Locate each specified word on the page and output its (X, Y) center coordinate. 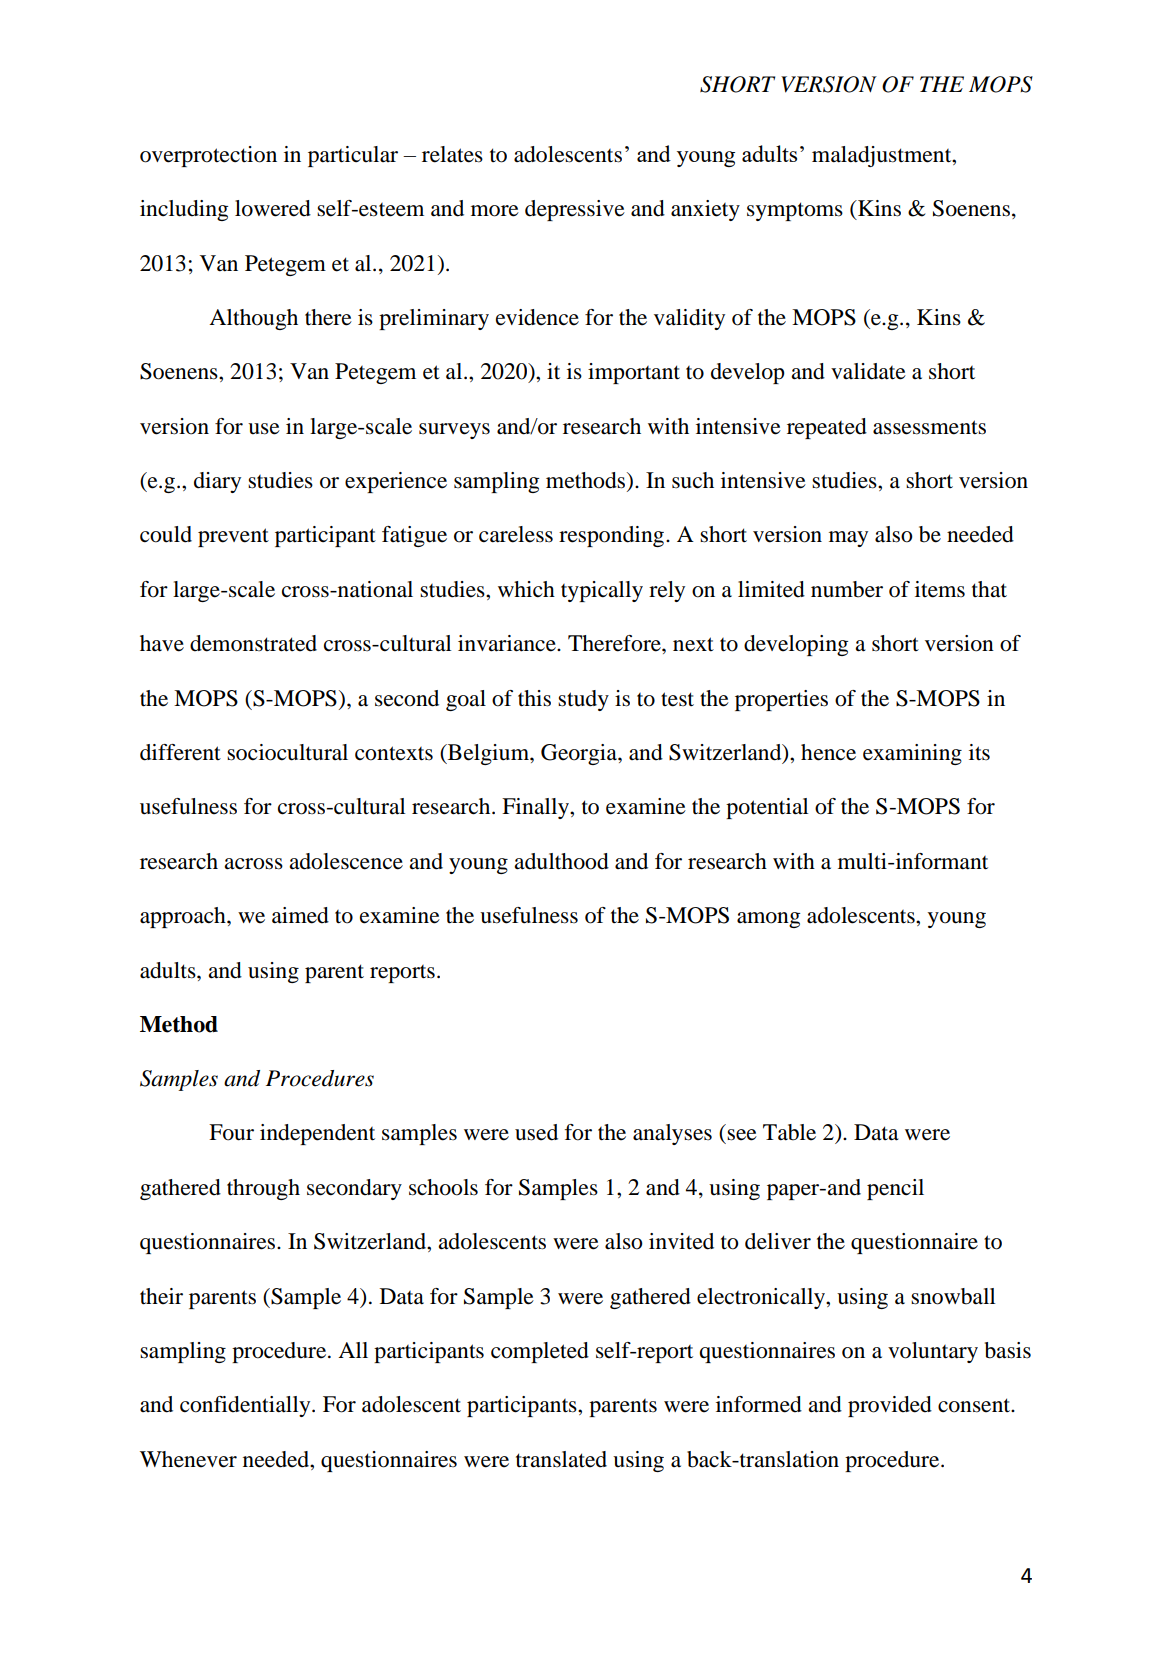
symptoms (795, 211)
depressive (575, 210)
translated (561, 1459)
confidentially (246, 1406)
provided (890, 1406)
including (184, 210)
